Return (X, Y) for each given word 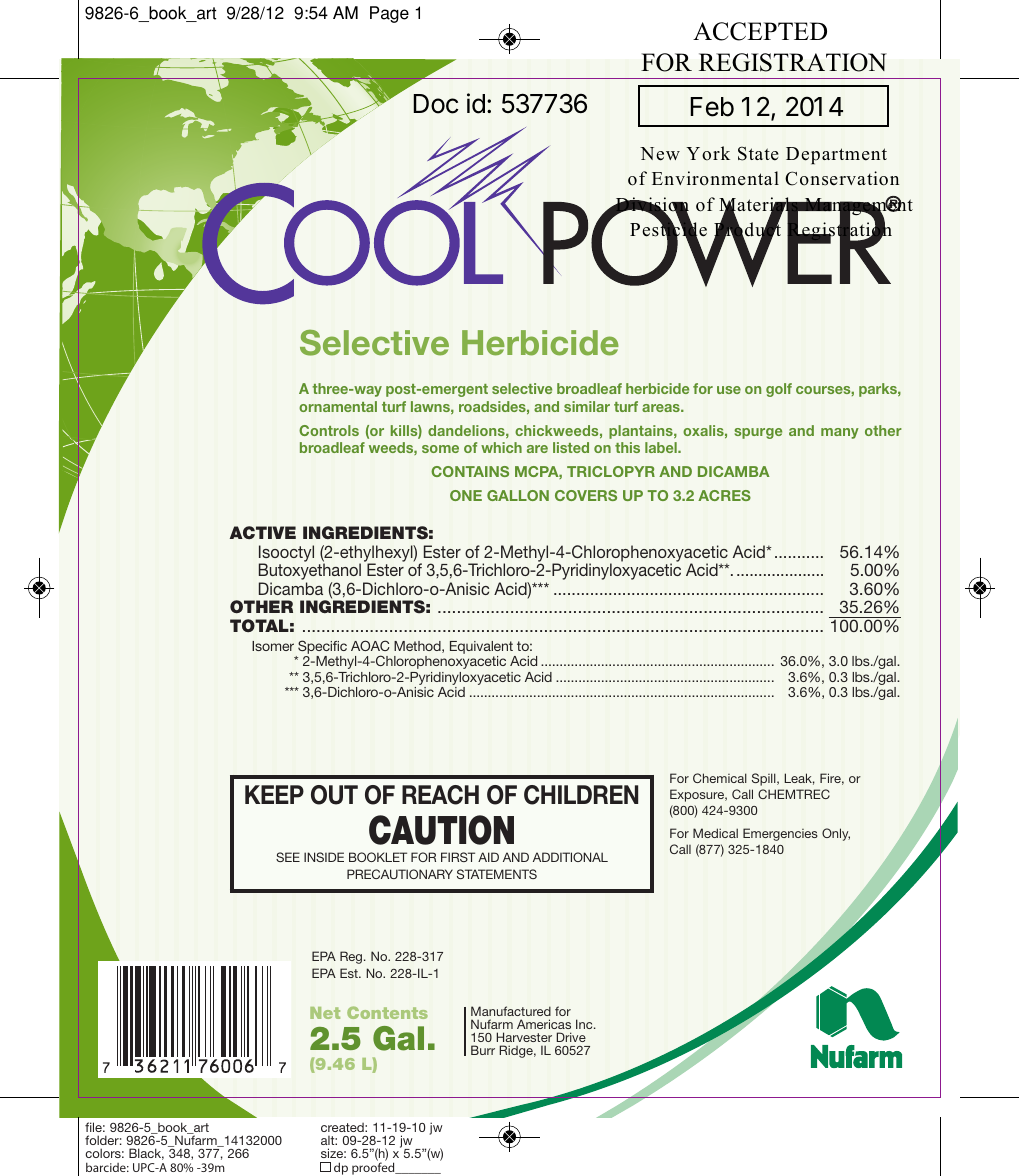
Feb (712, 107)
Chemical (720, 778)
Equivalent (482, 649)
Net (325, 1013)
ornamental (338, 406)
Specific (321, 648)
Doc (435, 104)
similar (587, 406)
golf (779, 390)
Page (389, 14)
